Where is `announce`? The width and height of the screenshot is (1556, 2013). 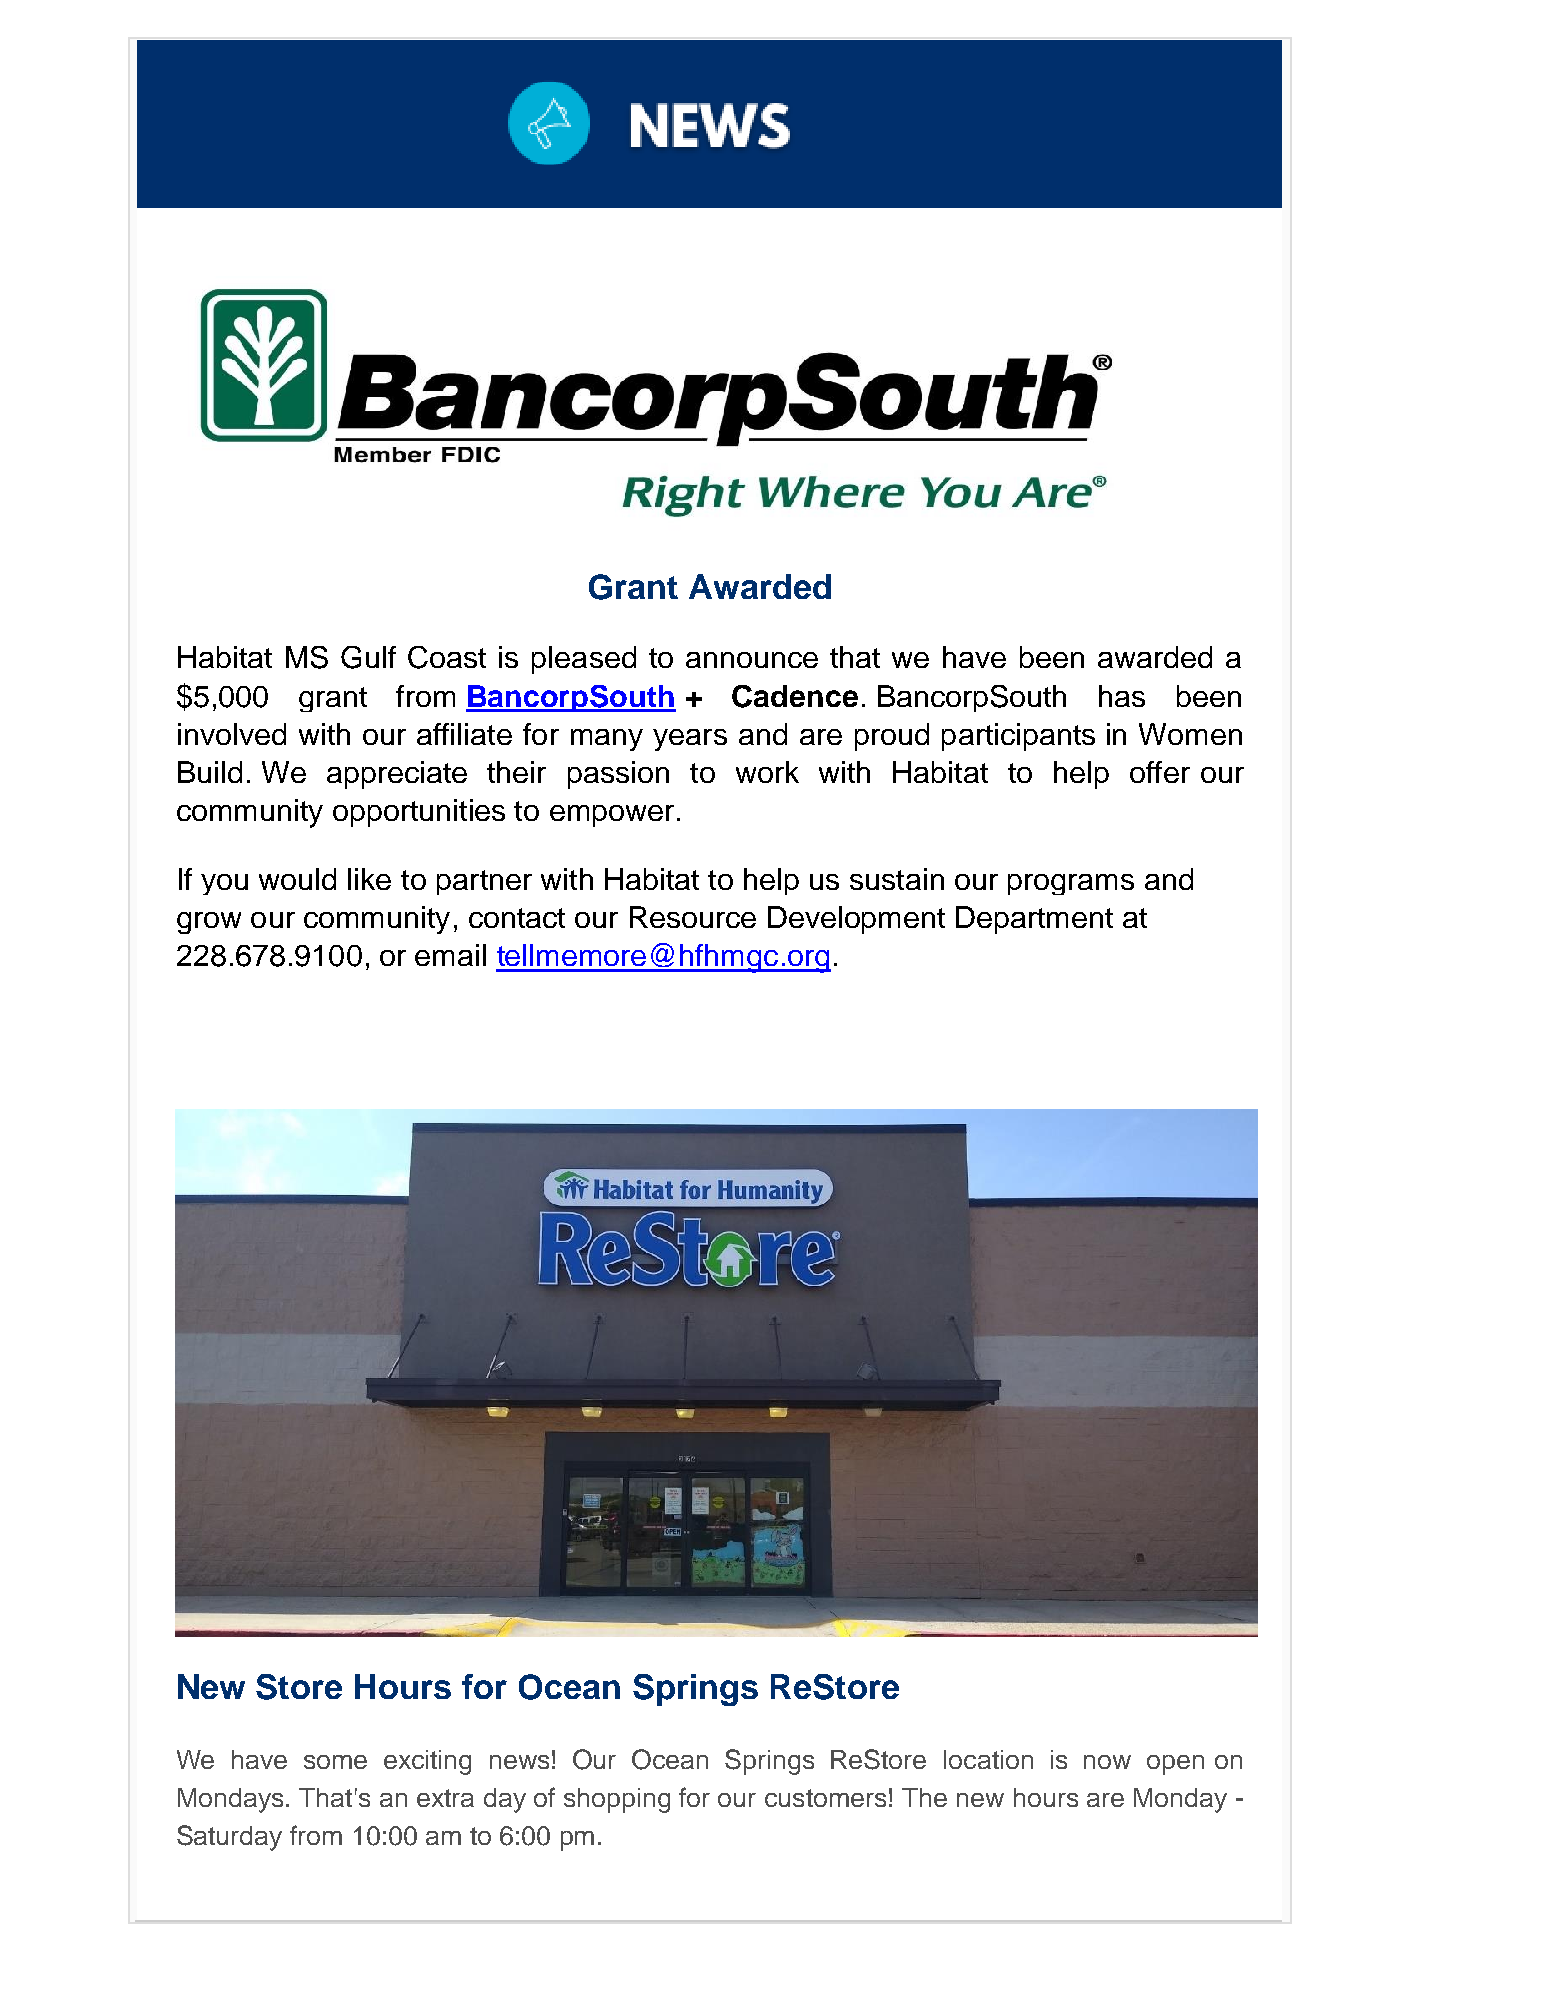 announce is located at coordinates (752, 660).
